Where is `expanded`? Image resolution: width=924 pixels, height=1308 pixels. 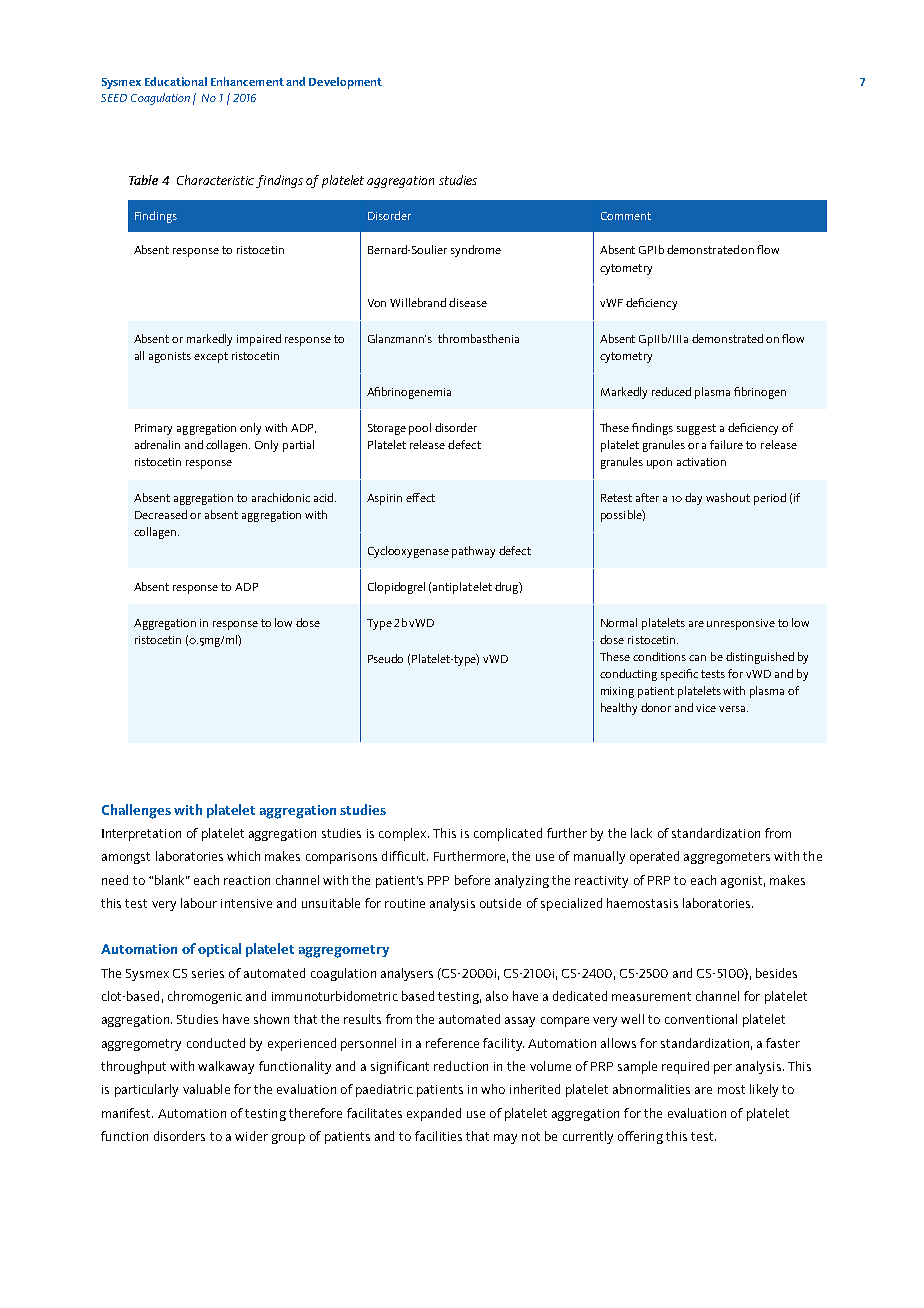 expanded is located at coordinates (434, 1114).
